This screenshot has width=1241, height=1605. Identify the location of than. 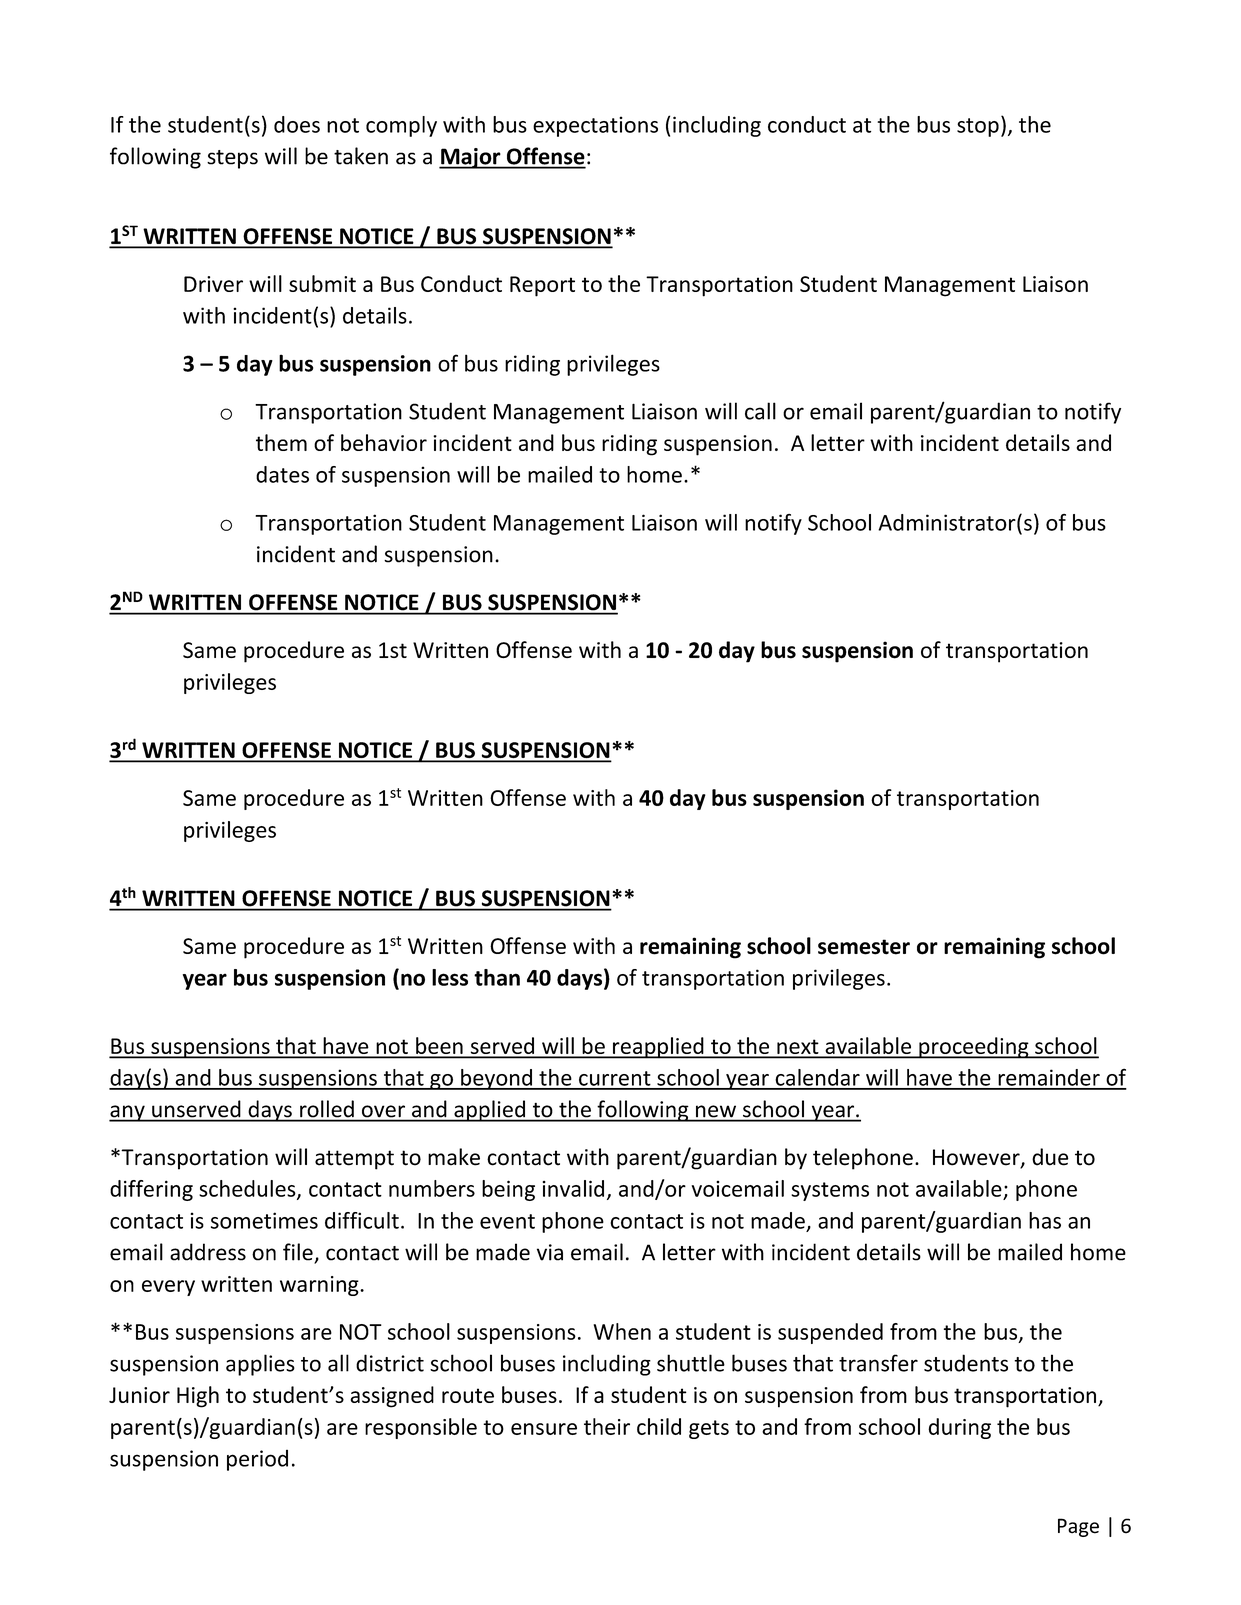
(497, 977).
